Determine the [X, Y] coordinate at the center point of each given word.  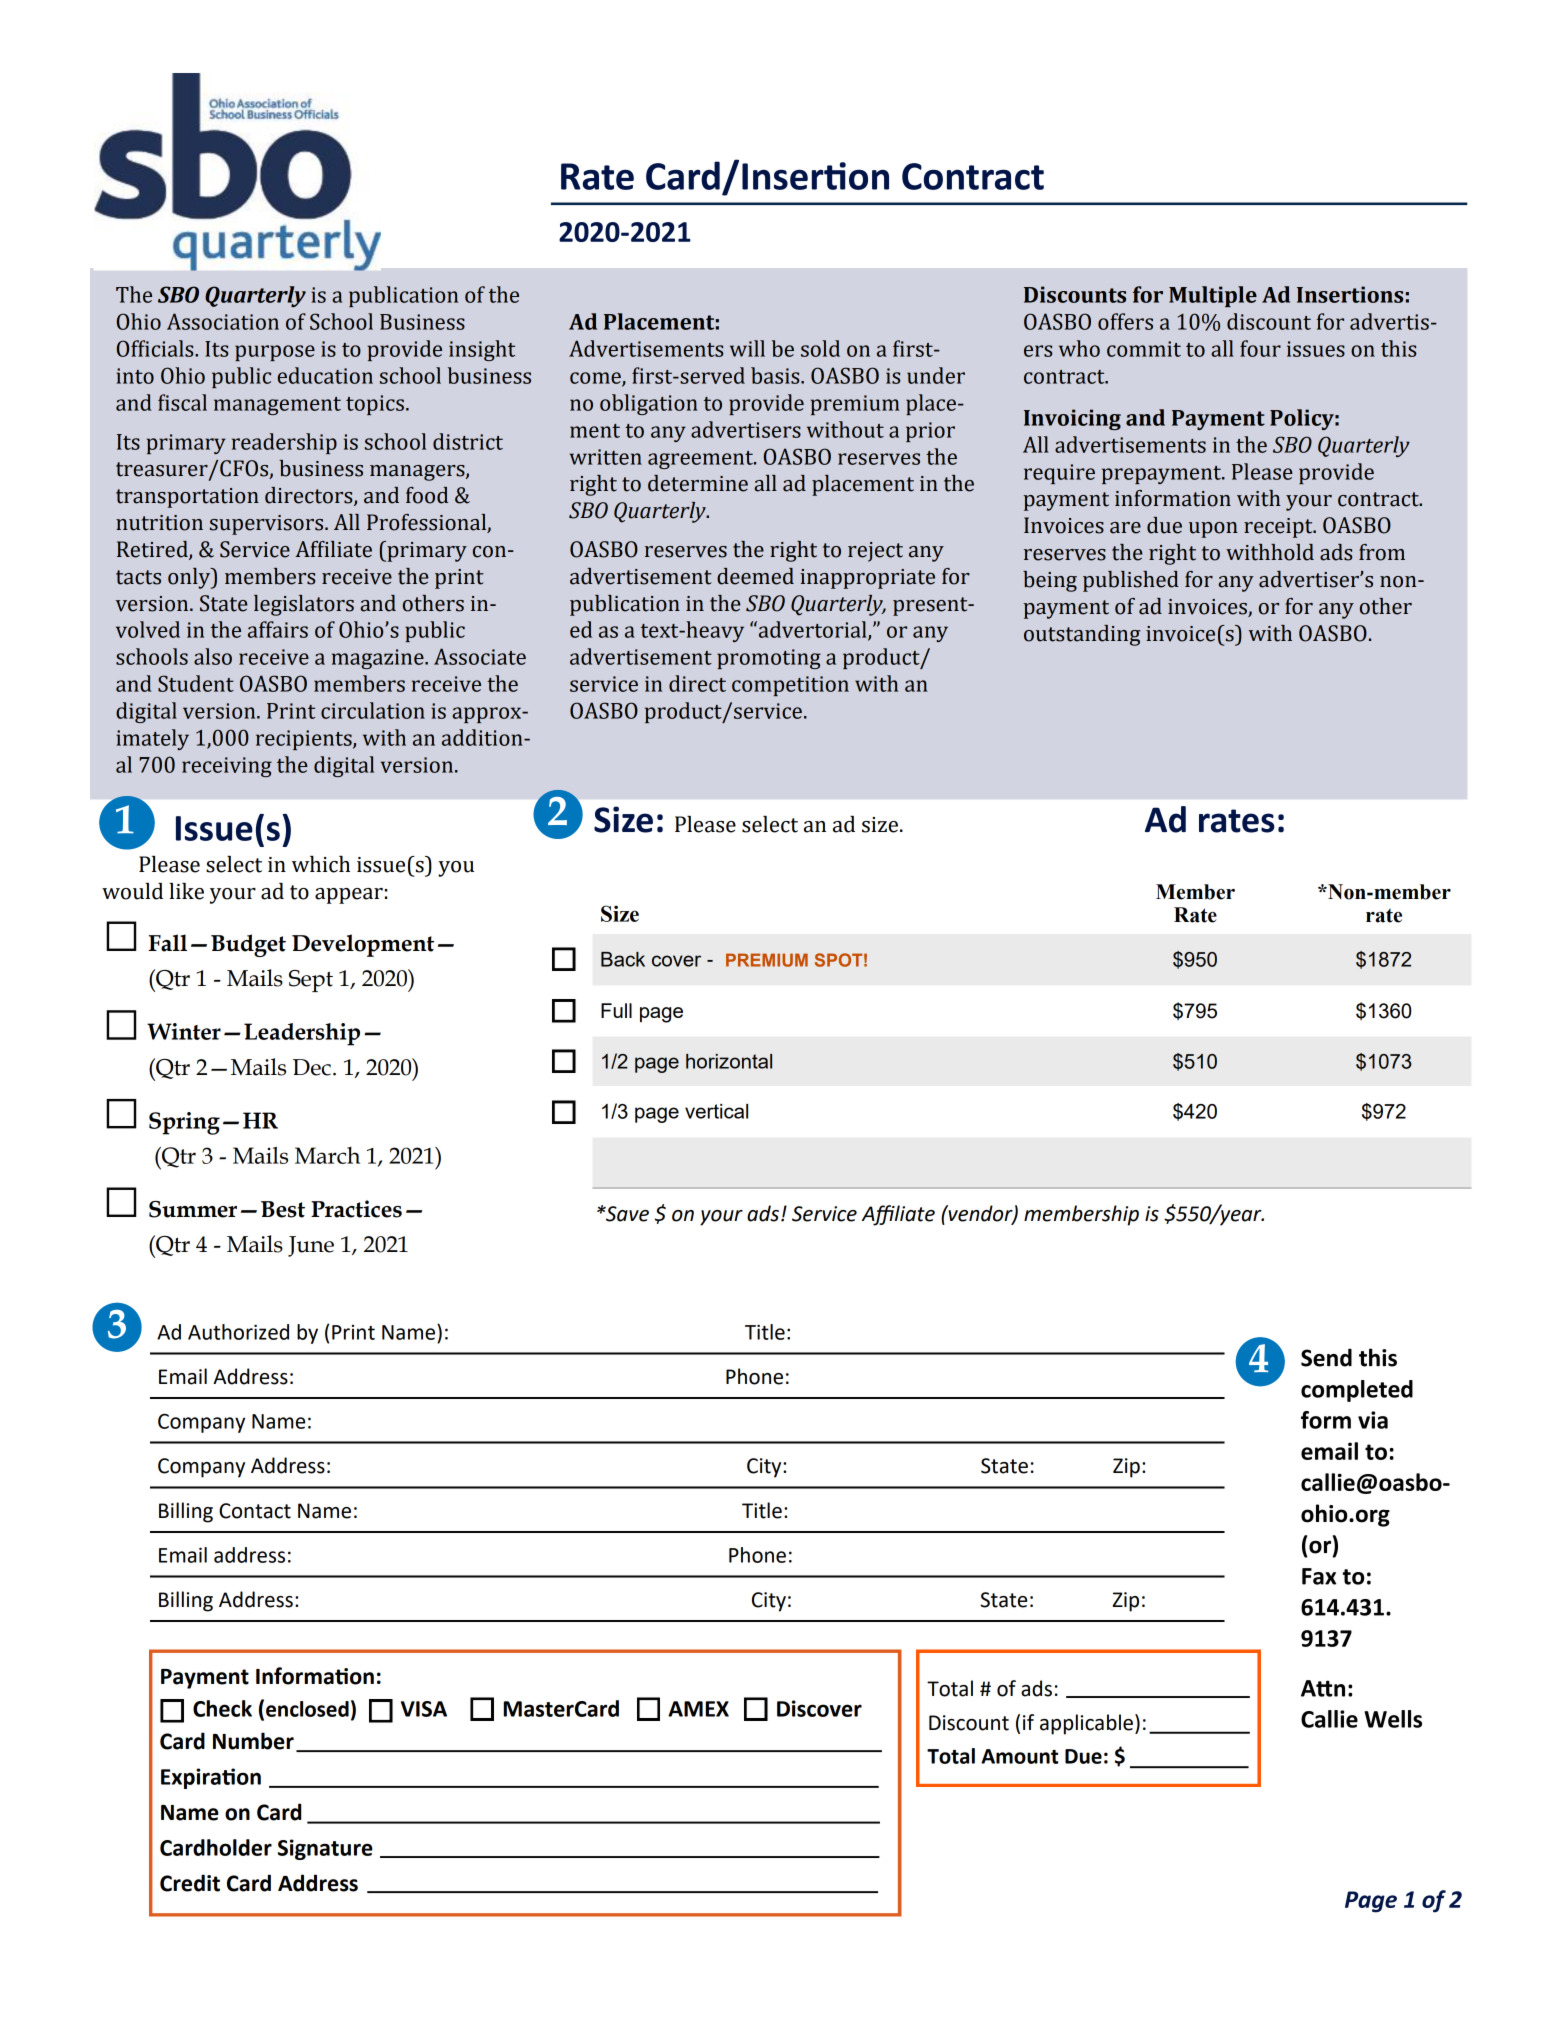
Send [1326, 1357]
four [1260, 348]
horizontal [729, 1061]
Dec [312, 1067]
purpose [275, 353]
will [747, 348]
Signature [325, 1849]
